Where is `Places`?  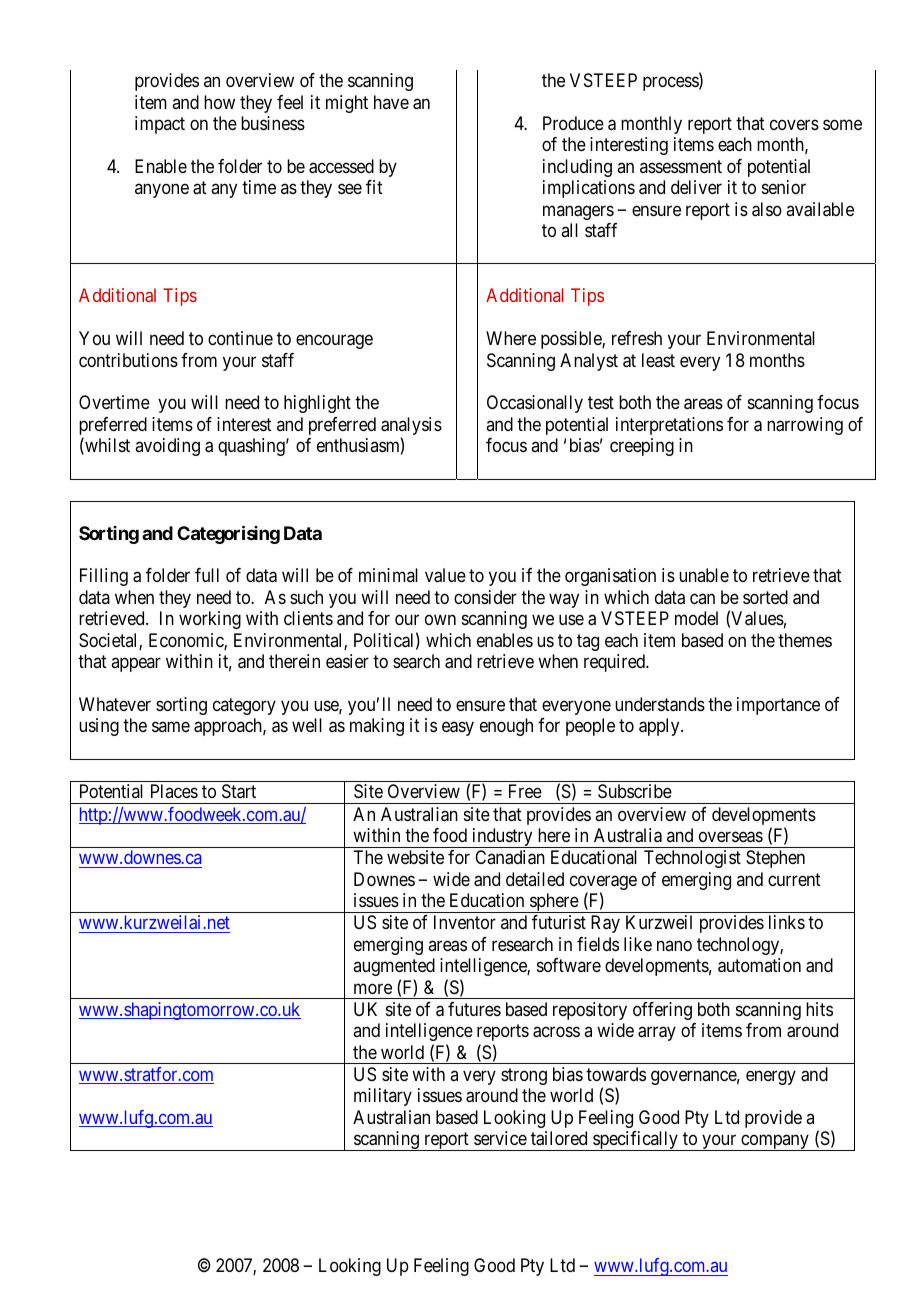
Places is located at coordinates (174, 791).
